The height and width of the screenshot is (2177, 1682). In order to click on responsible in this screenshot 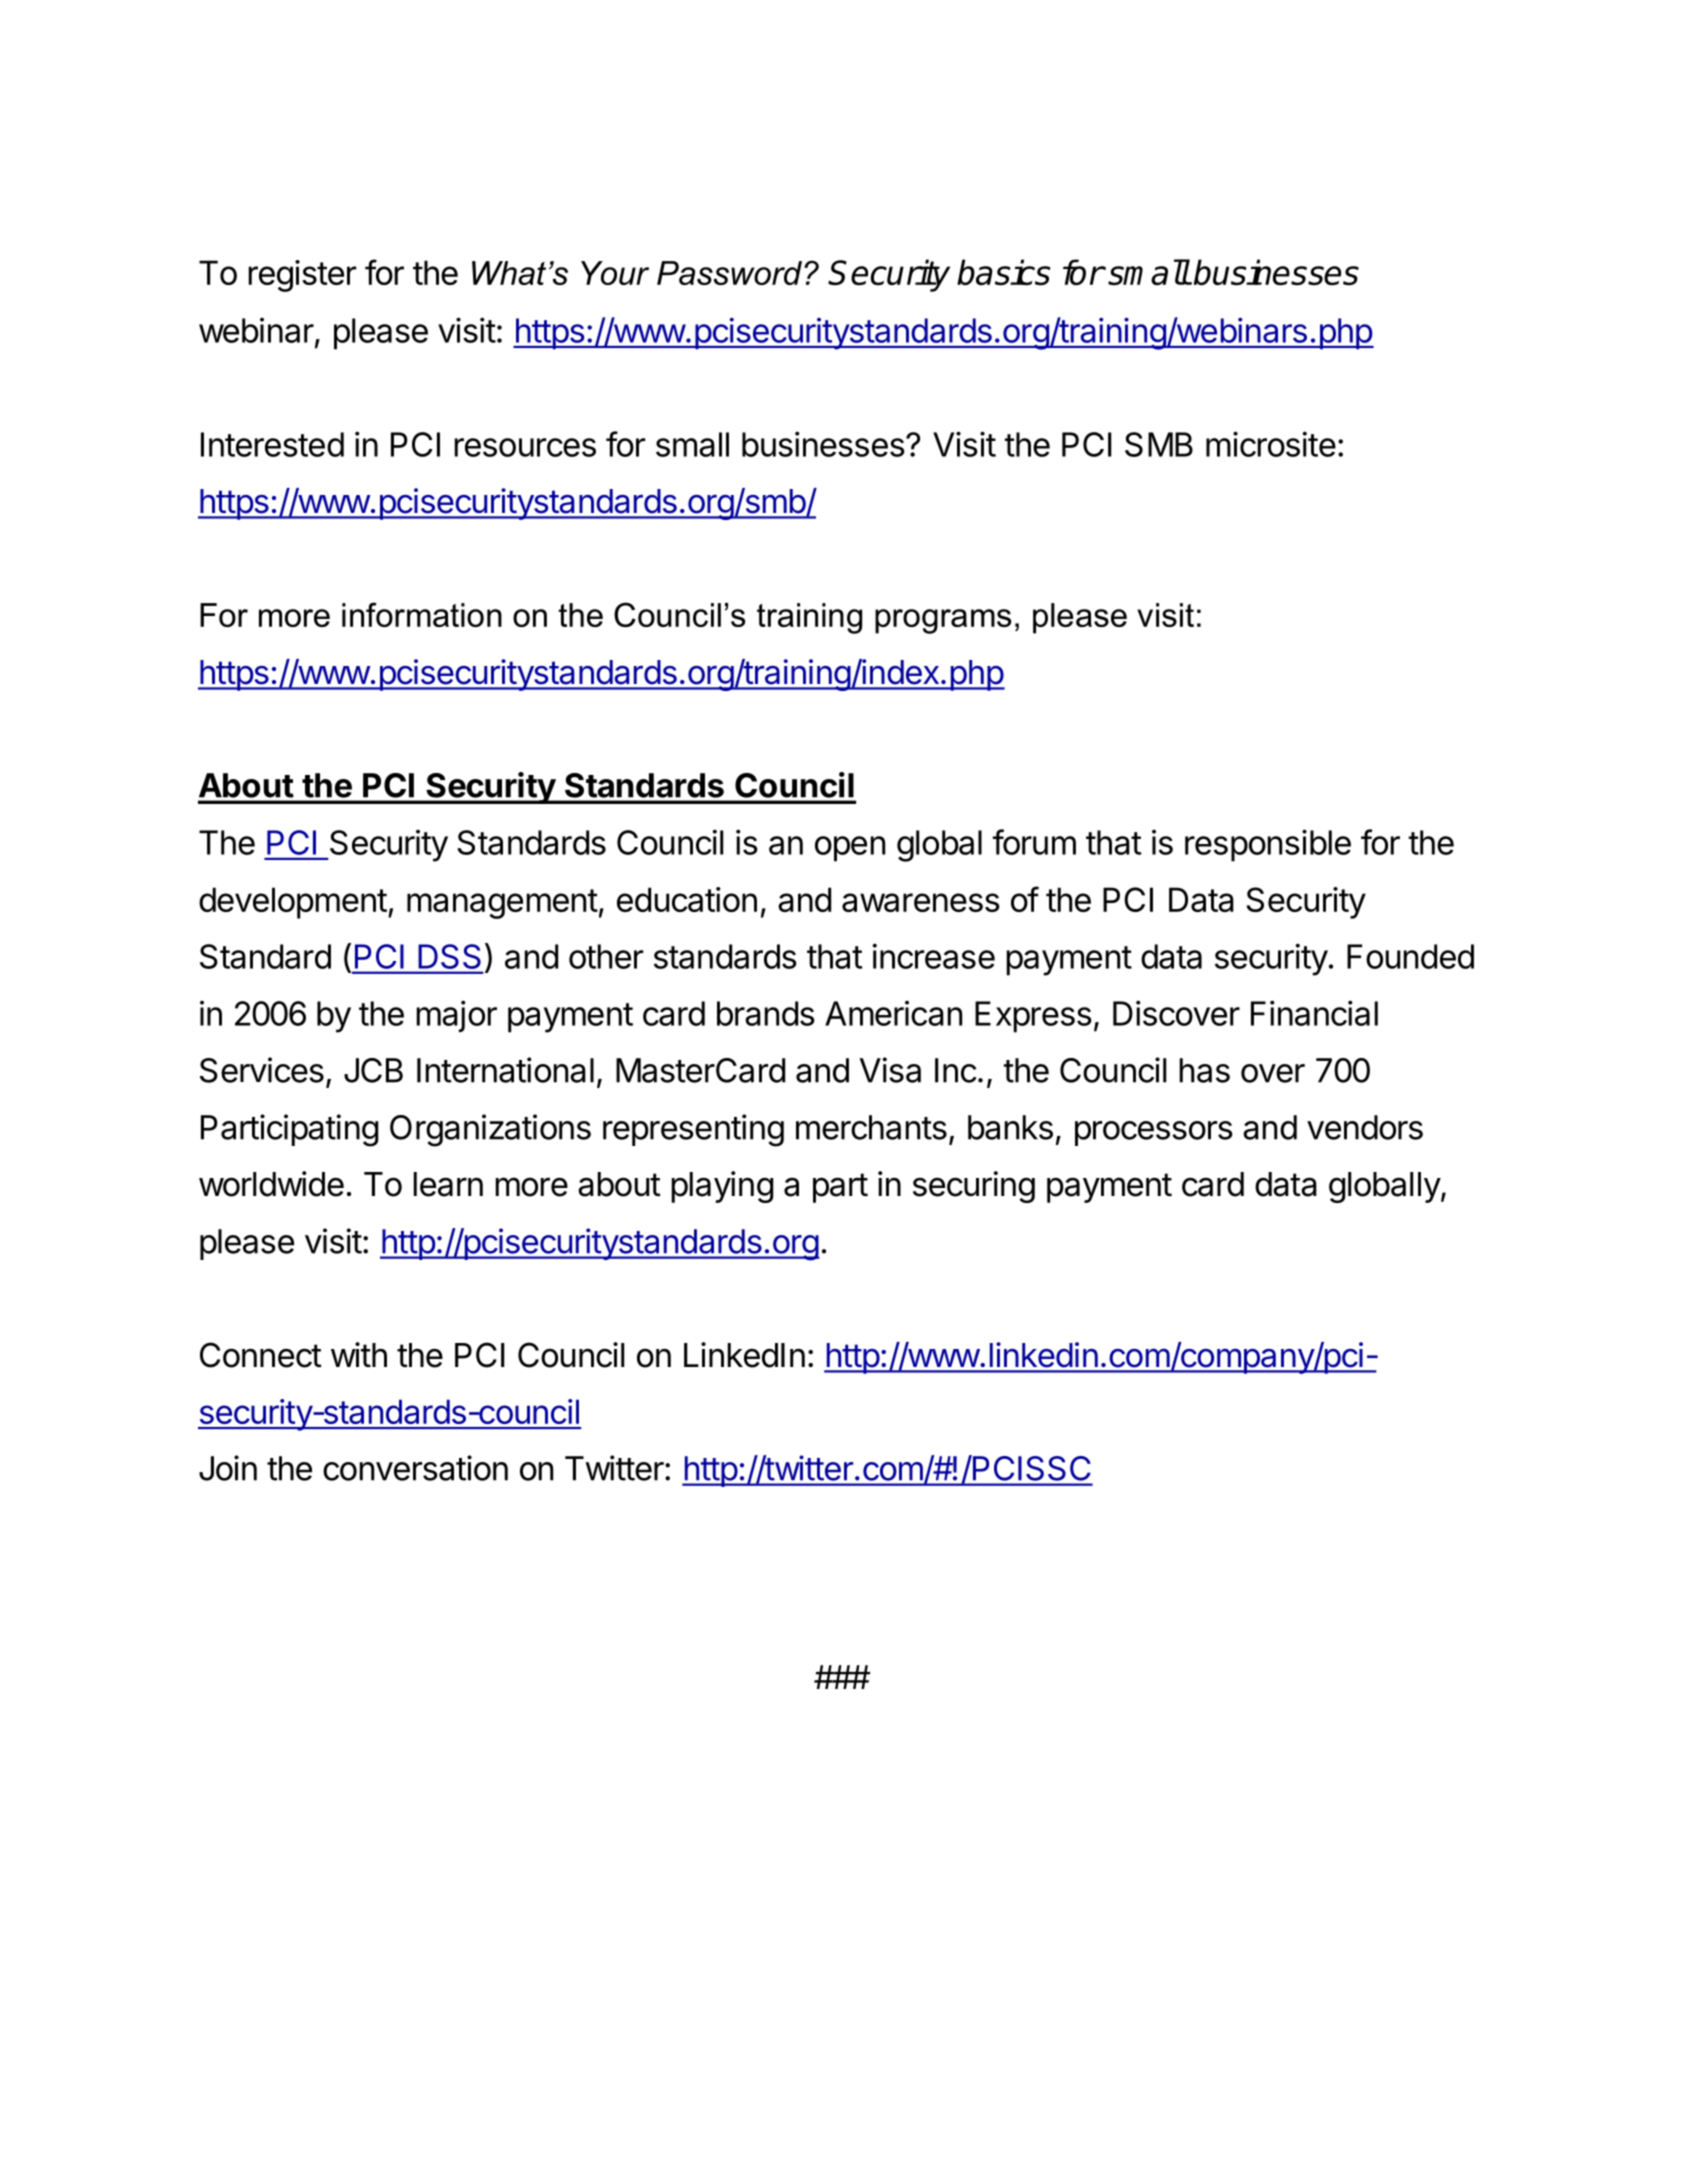, I will do `click(1268, 845)`.
